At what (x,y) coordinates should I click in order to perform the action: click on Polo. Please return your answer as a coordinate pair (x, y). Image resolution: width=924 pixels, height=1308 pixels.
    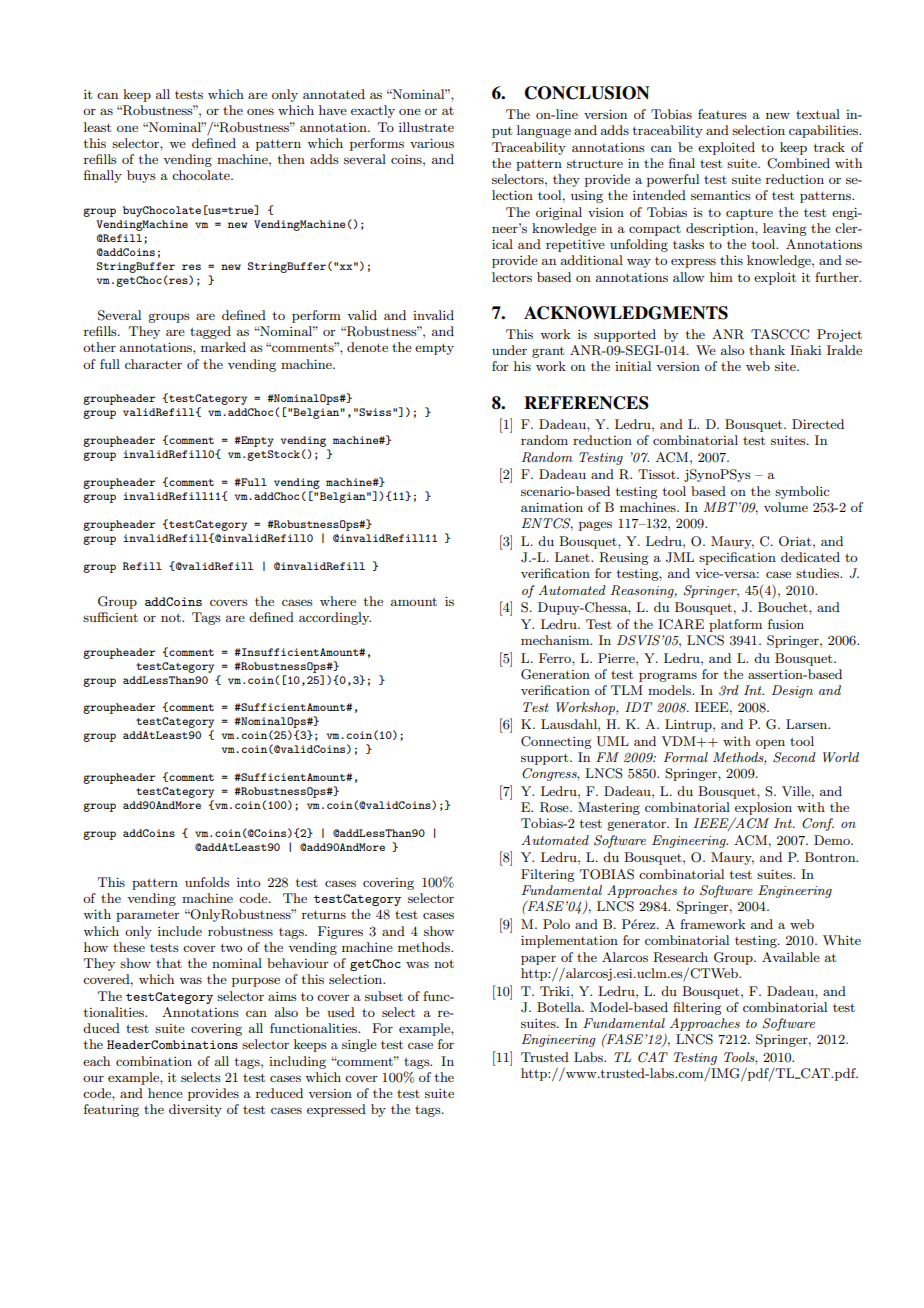
    Looking at the image, I should click on (556, 924).
